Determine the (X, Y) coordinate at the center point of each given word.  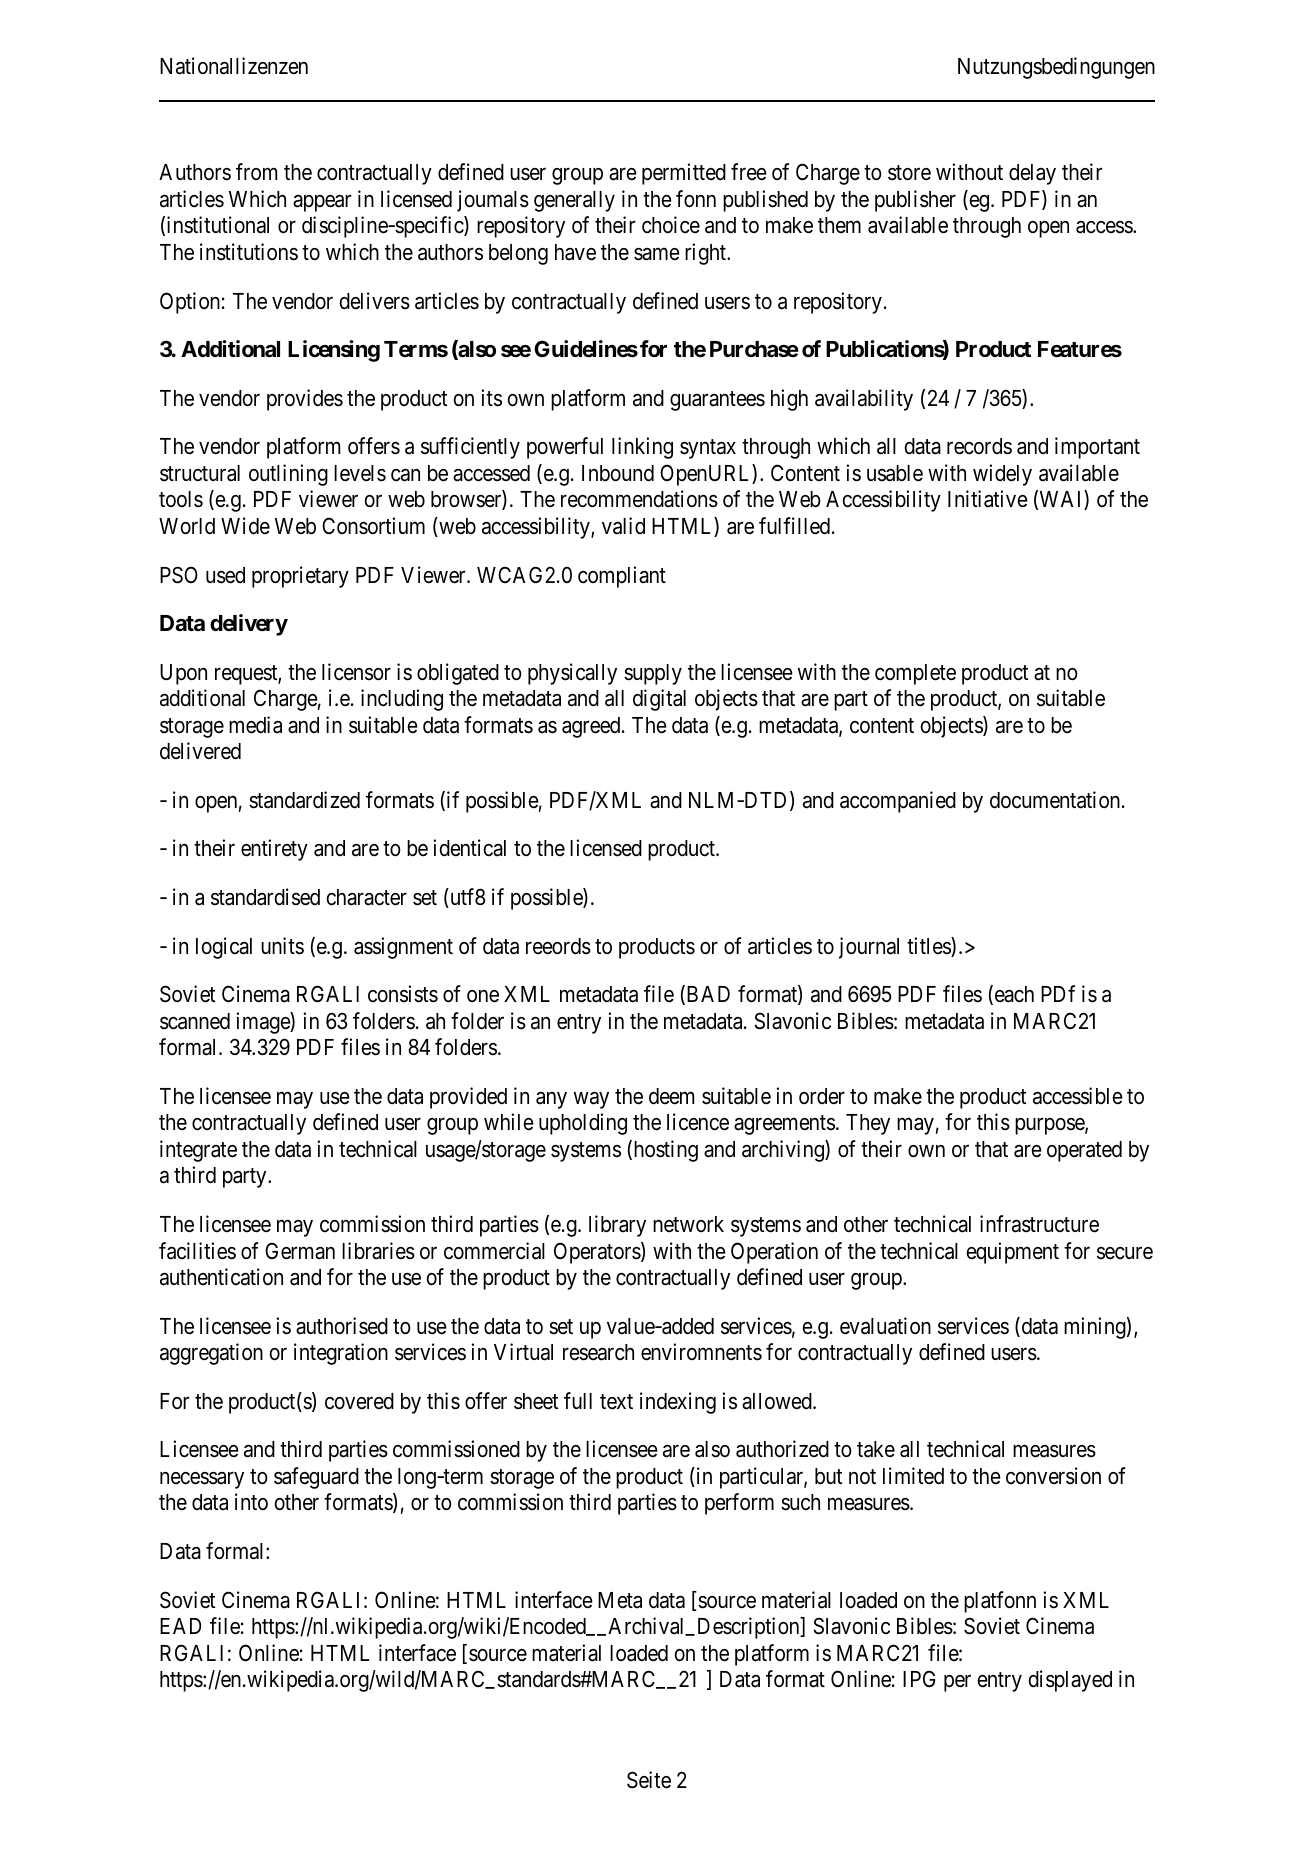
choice (671, 225)
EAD (180, 1626)
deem (671, 1096)
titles (929, 947)
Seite (649, 1780)
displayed (1070, 1681)
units (282, 946)
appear (322, 203)
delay (1032, 174)
